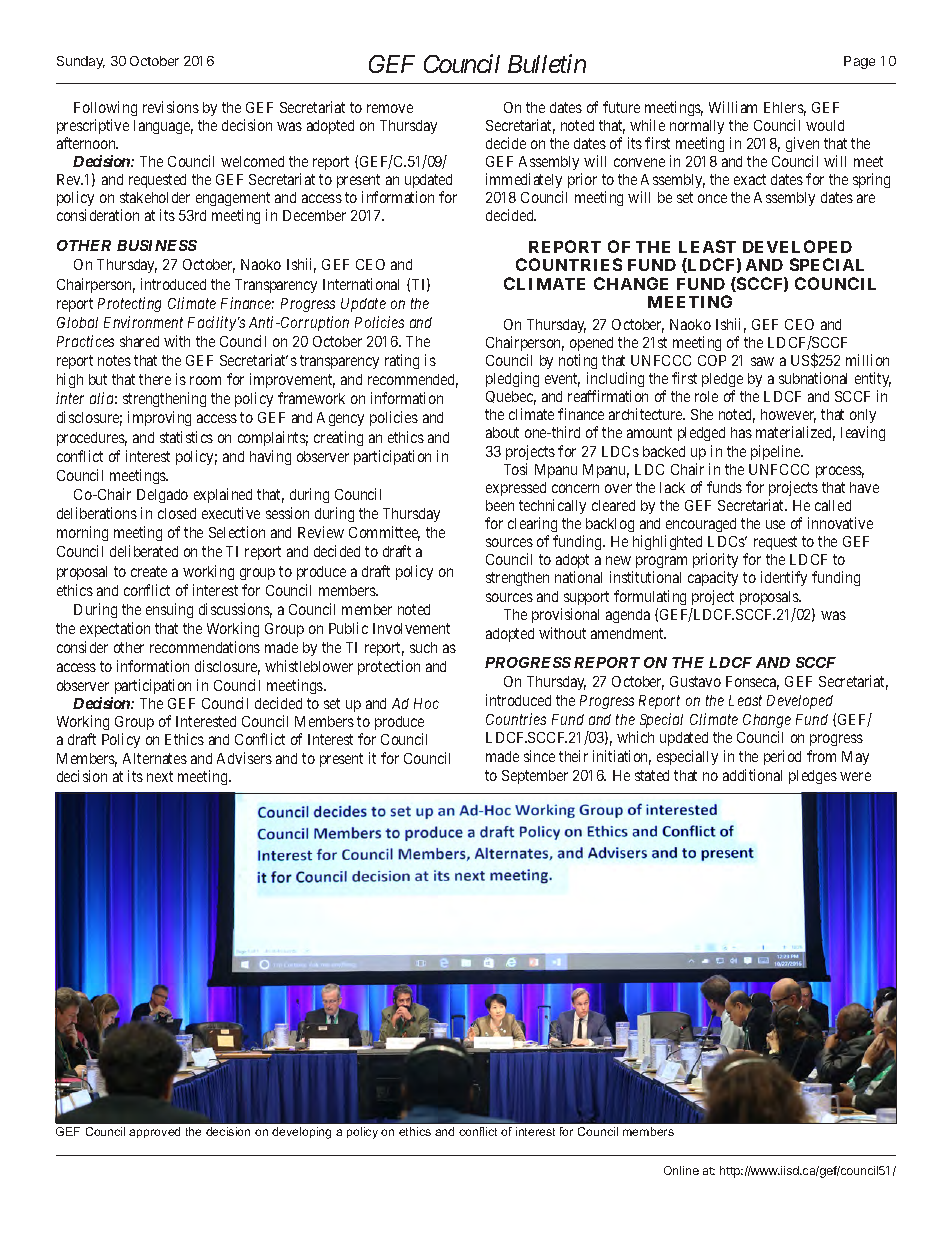  What do you see at coordinates (143, 322) in the screenshot?
I see `Environment` at bounding box center [143, 322].
